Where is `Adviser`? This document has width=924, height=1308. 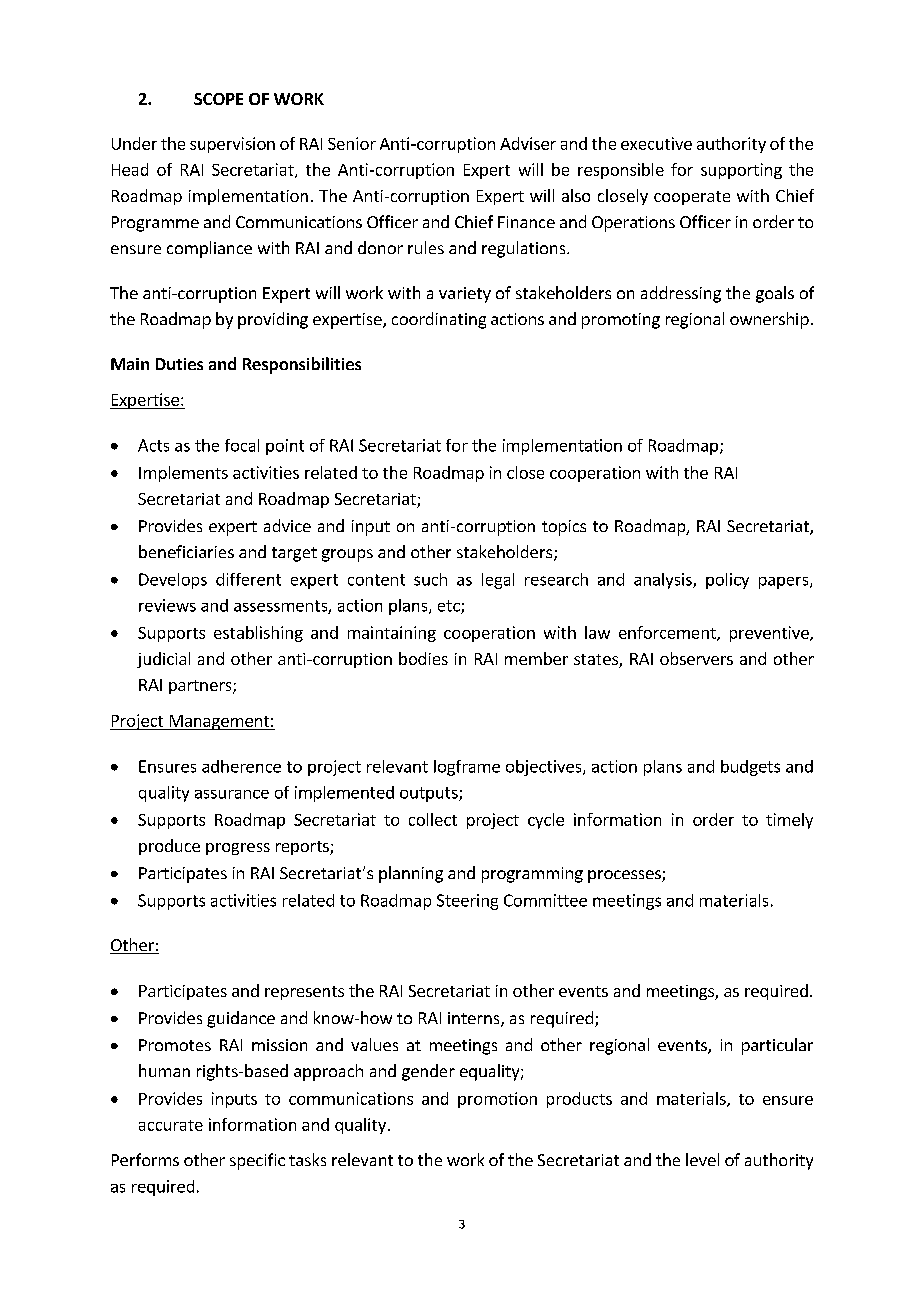
Adviser is located at coordinates (528, 143).
